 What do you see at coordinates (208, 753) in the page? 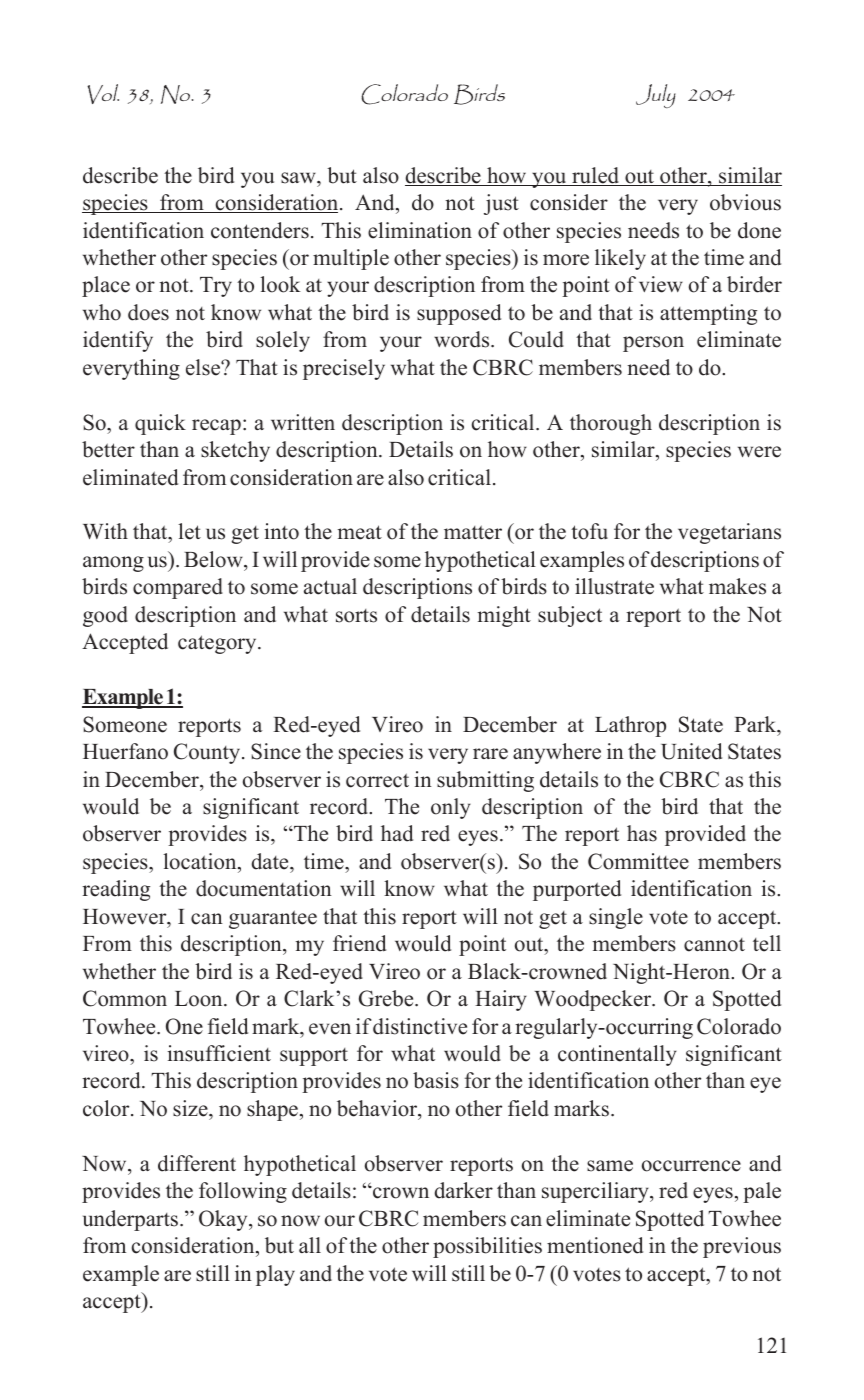
I see `County` at bounding box center [208, 753].
